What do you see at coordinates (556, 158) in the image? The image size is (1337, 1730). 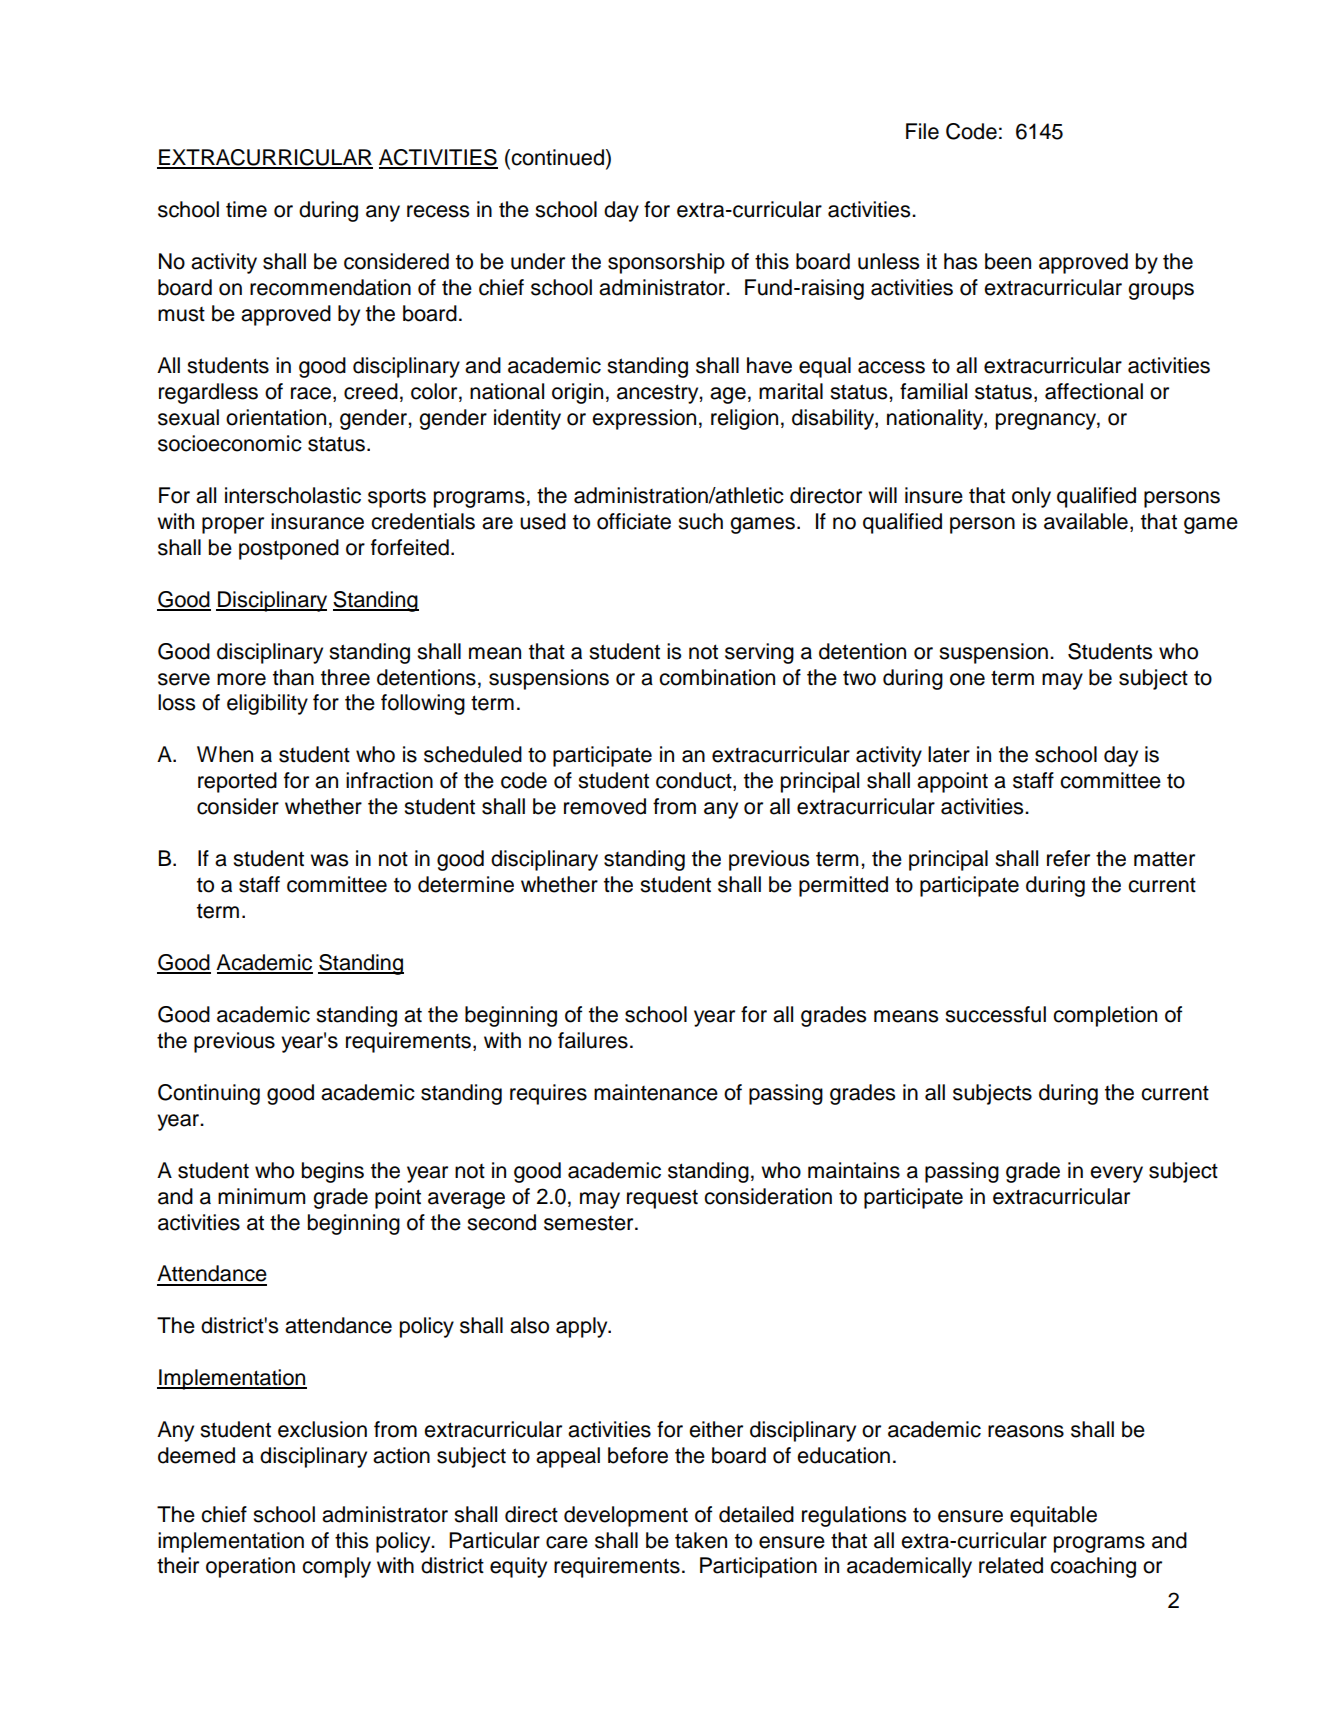 I see `continued` at bounding box center [556, 158].
